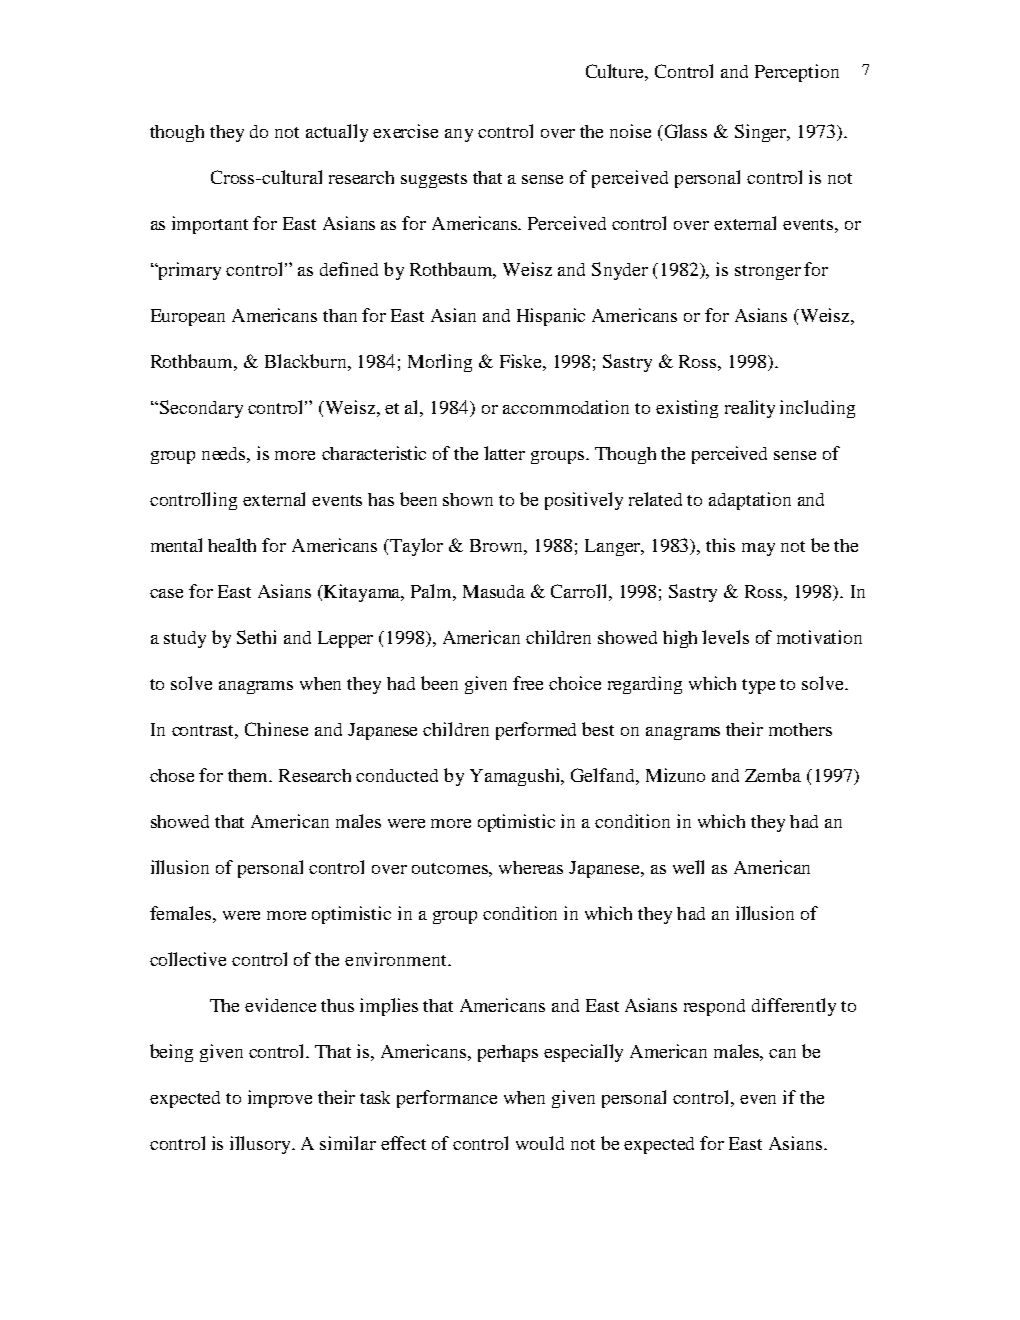  Describe the element at coordinates (762, 133) in the screenshot. I see `Singer` at that location.
